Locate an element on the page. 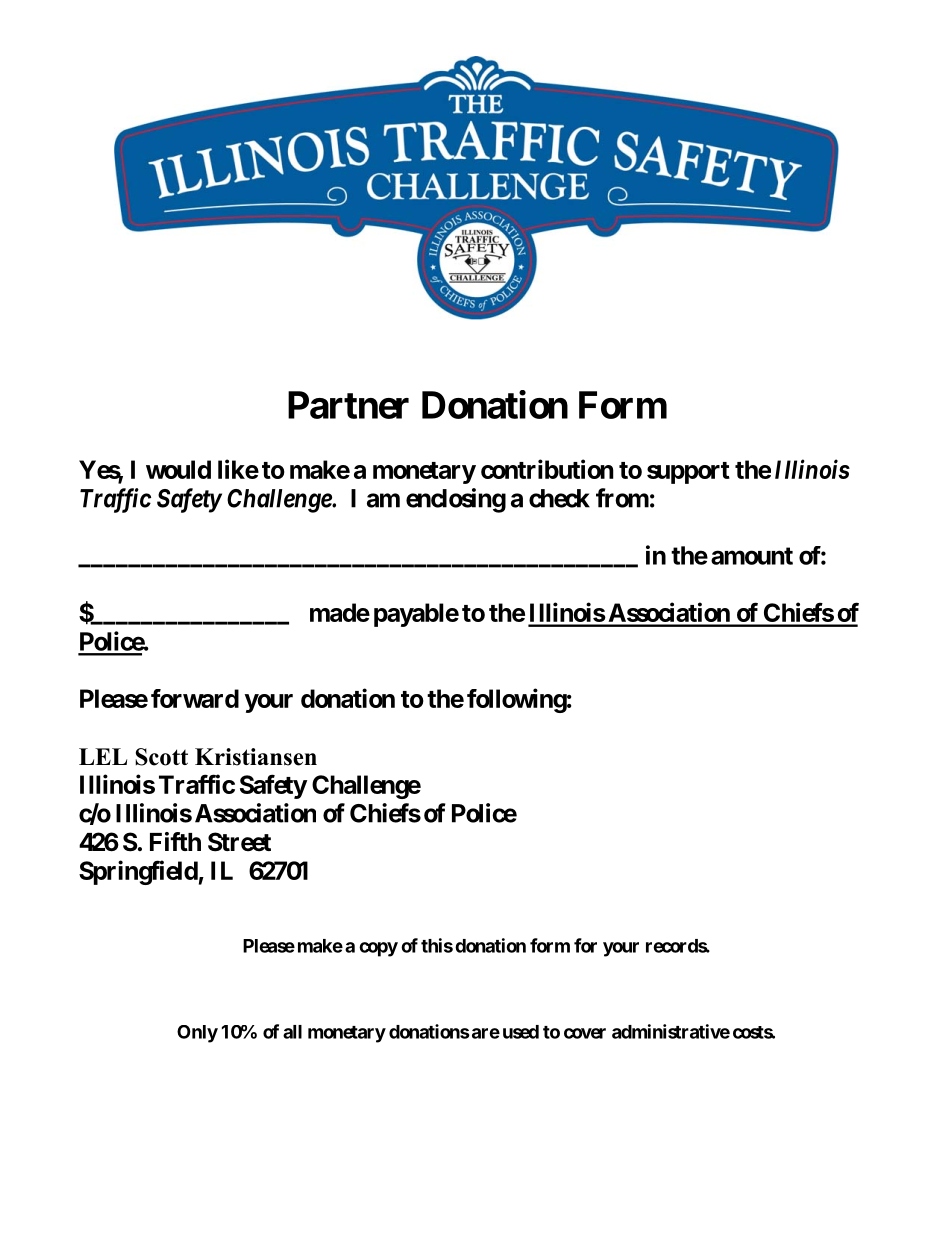 The image size is (952, 1233). cover is located at coordinates (585, 1033).
